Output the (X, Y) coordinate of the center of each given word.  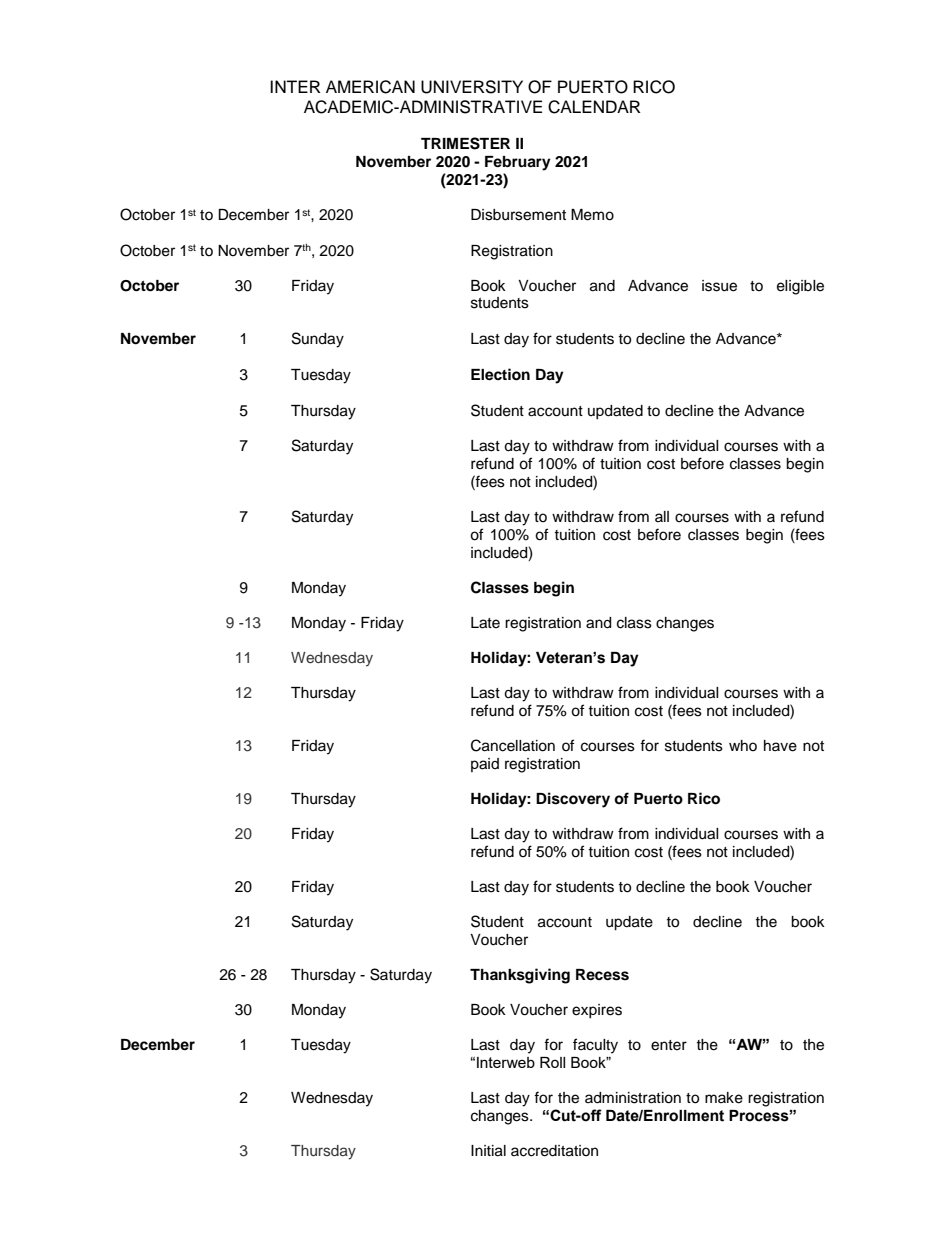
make (724, 1098)
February (518, 163)
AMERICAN (370, 87)
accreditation (554, 1151)
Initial (488, 1151)
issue (719, 286)
